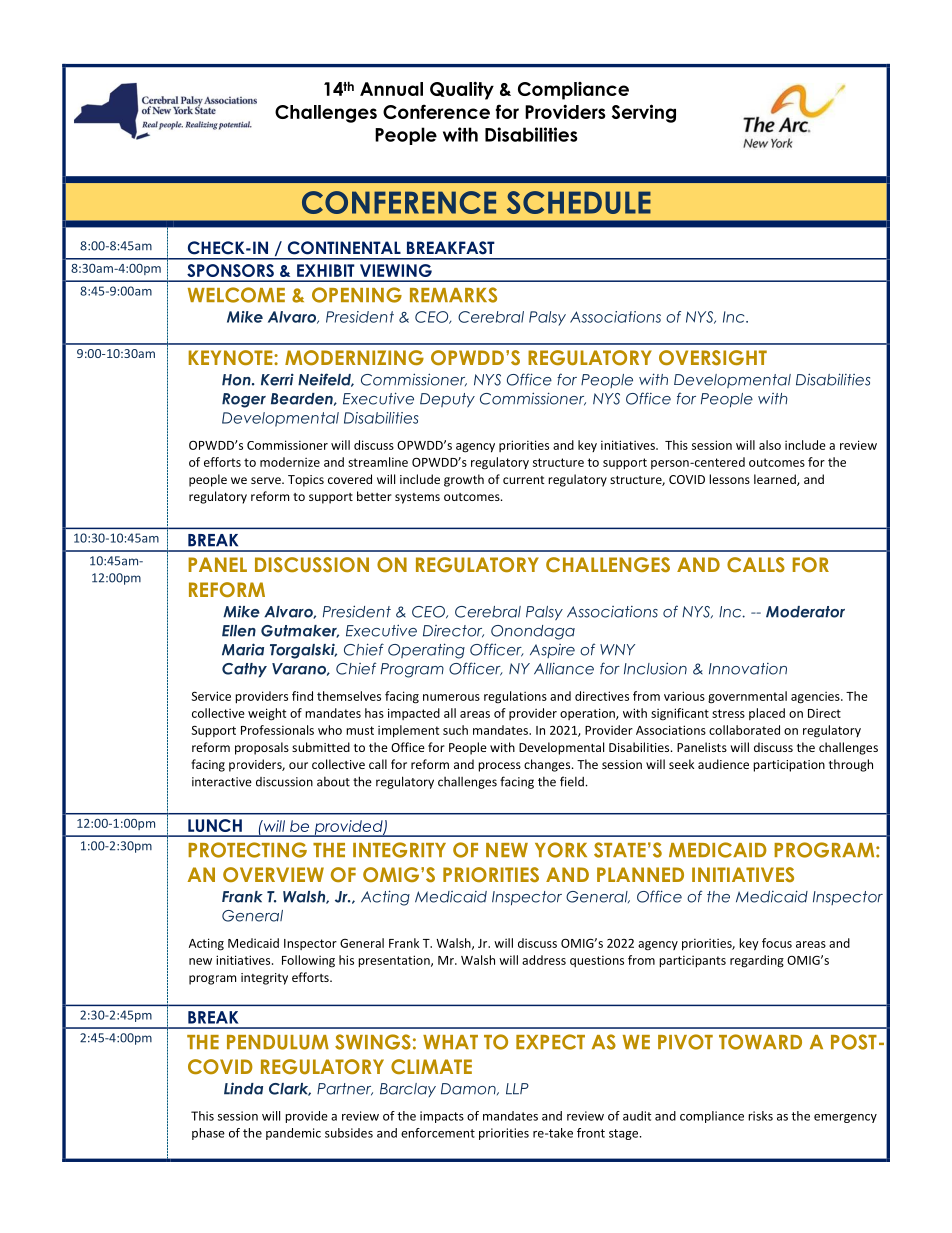 Image resolution: width=952 pixels, height=1233 pixels. Describe the element at coordinates (552, 651) in the screenshot. I see `Aspire` at that location.
